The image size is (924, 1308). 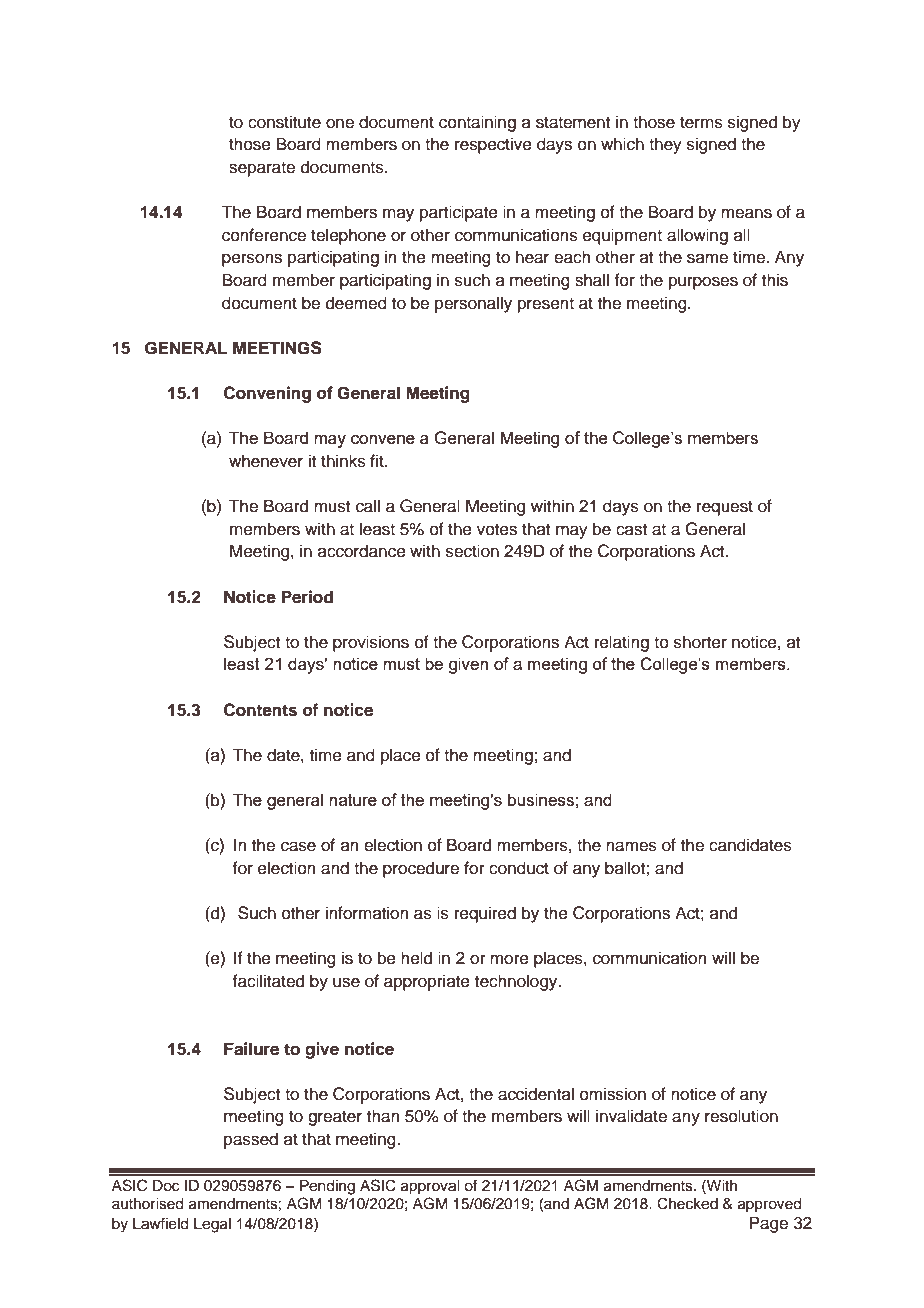 I want to click on separate, so click(x=262, y=169).
